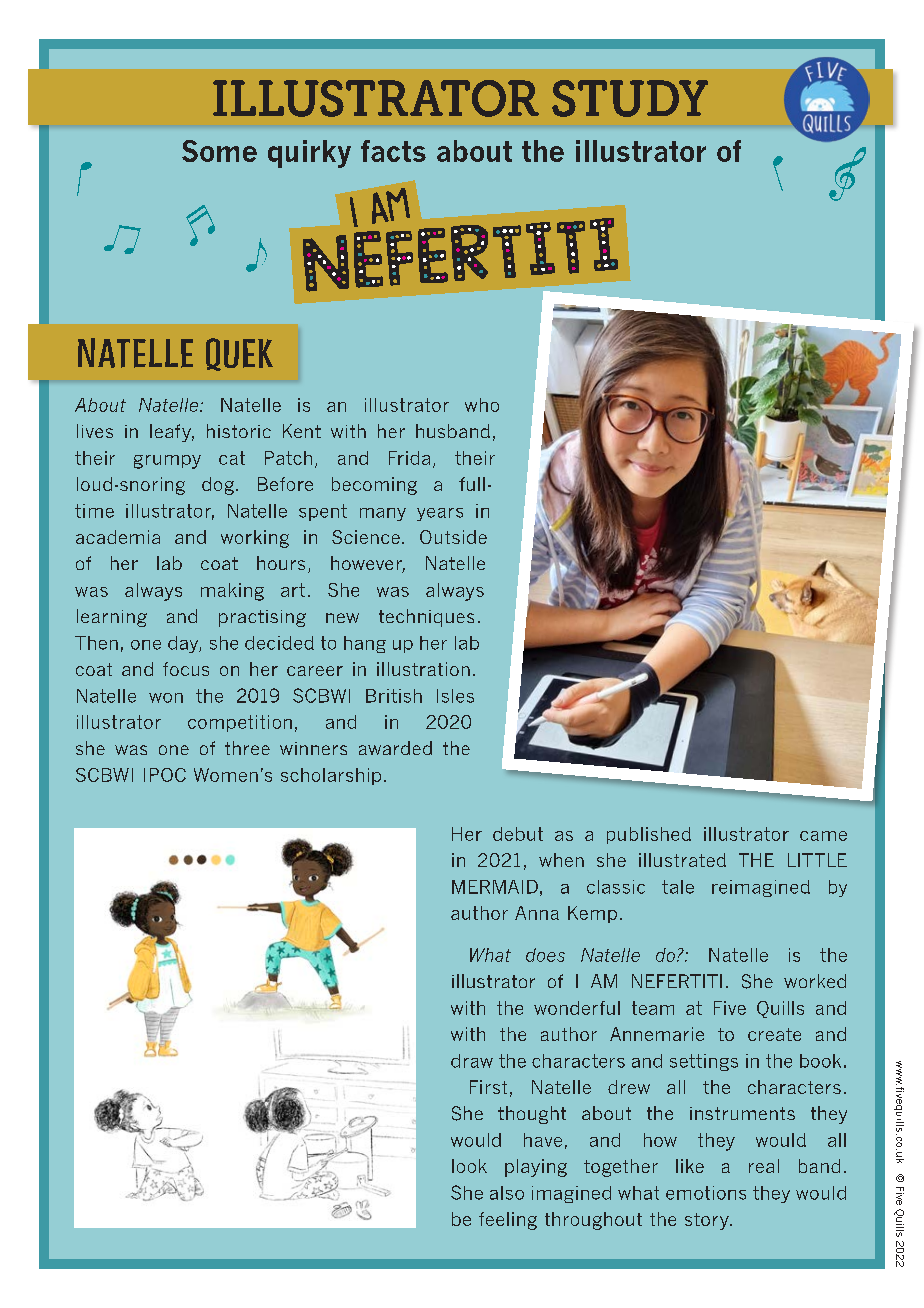  I want to click on who, so click(482, 405).
